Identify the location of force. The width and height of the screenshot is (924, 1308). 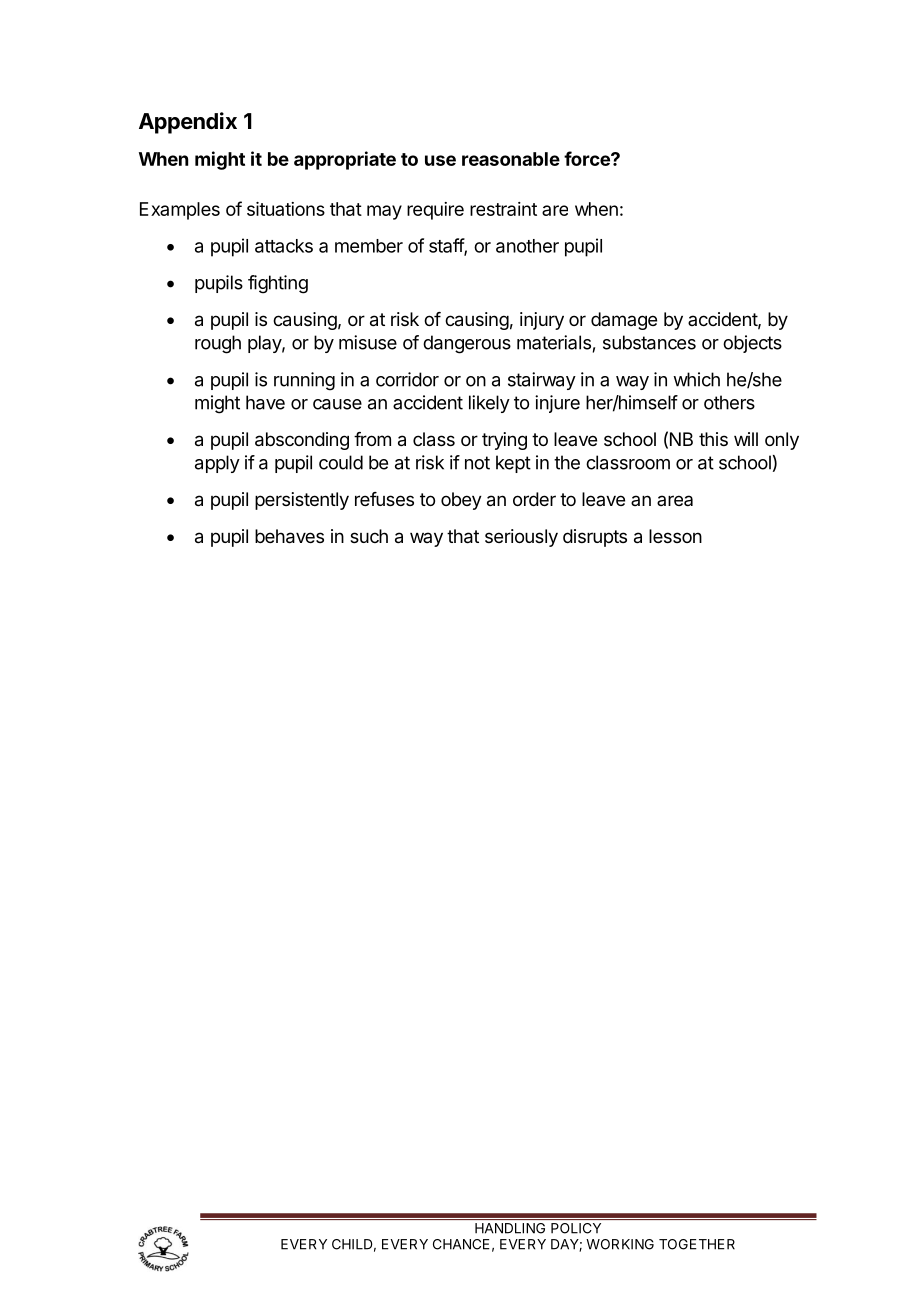
(588, 158).
